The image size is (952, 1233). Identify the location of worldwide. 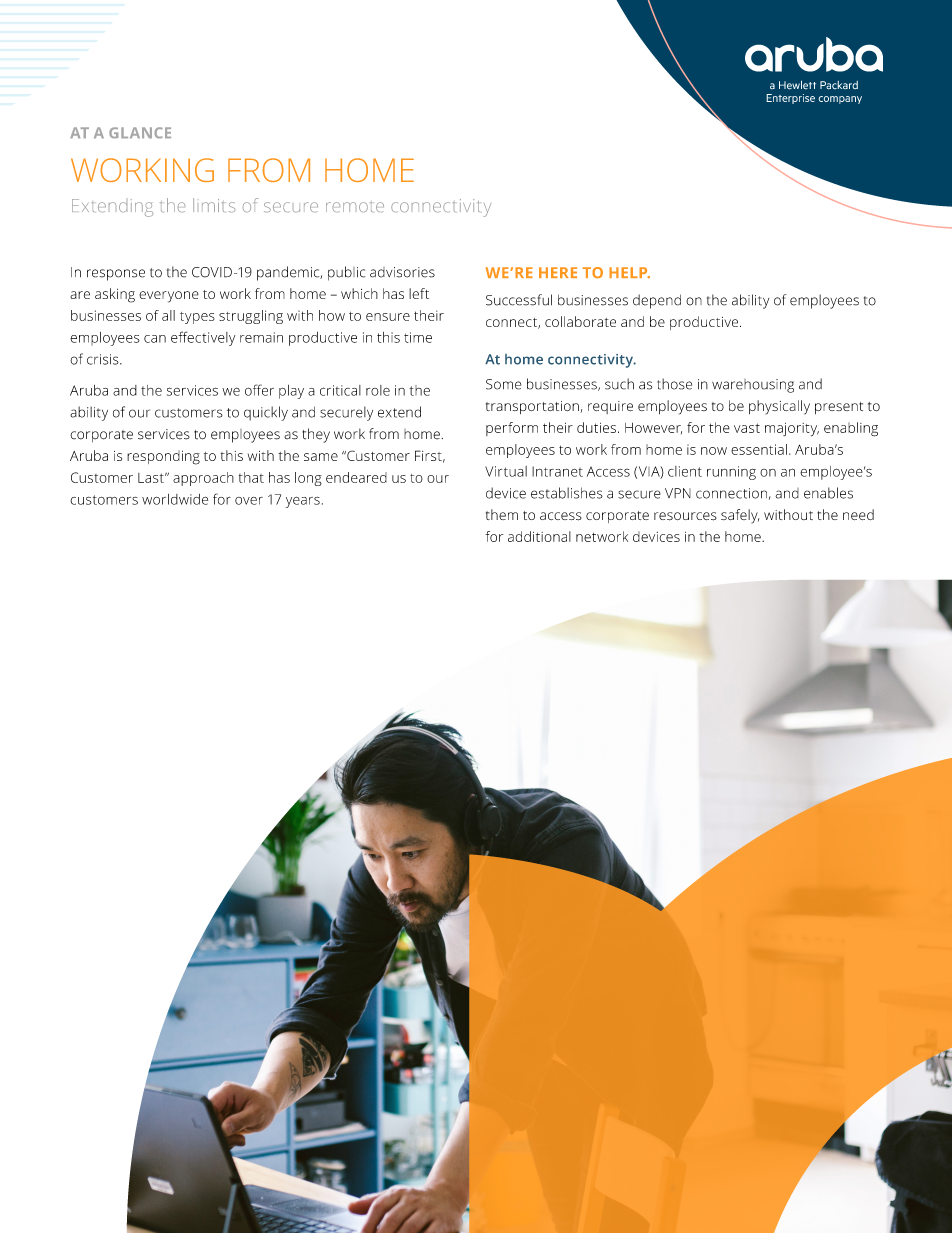
(175, 499).
